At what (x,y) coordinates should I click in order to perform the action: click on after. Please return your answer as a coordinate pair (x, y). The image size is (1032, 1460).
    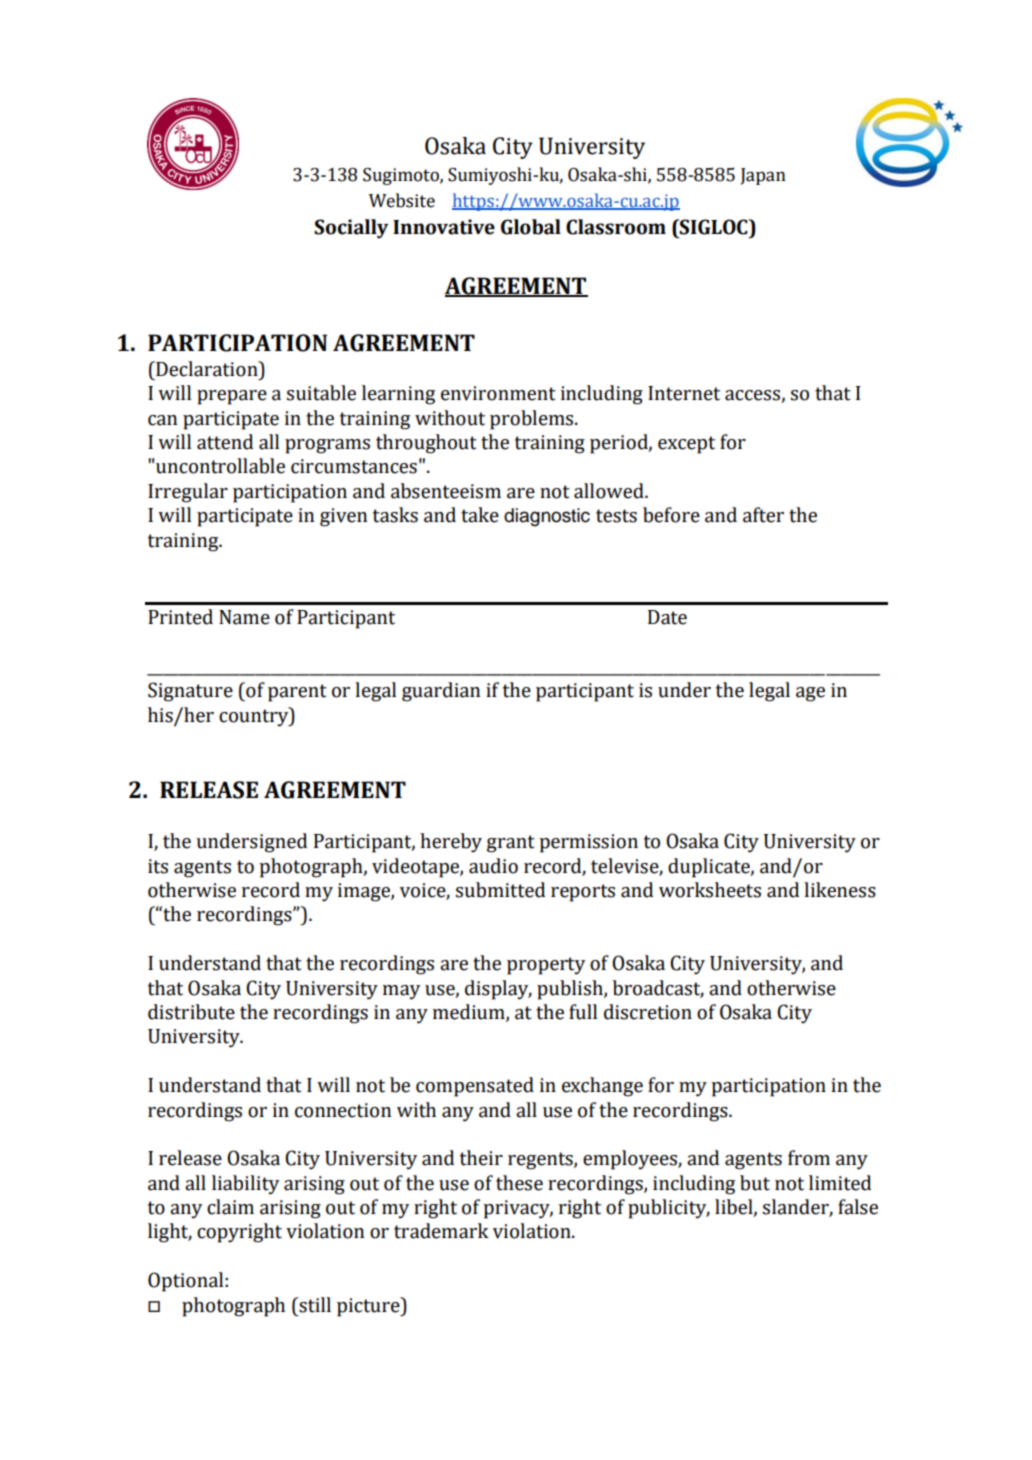
    Looking at the image, I should click on (763, 515).
